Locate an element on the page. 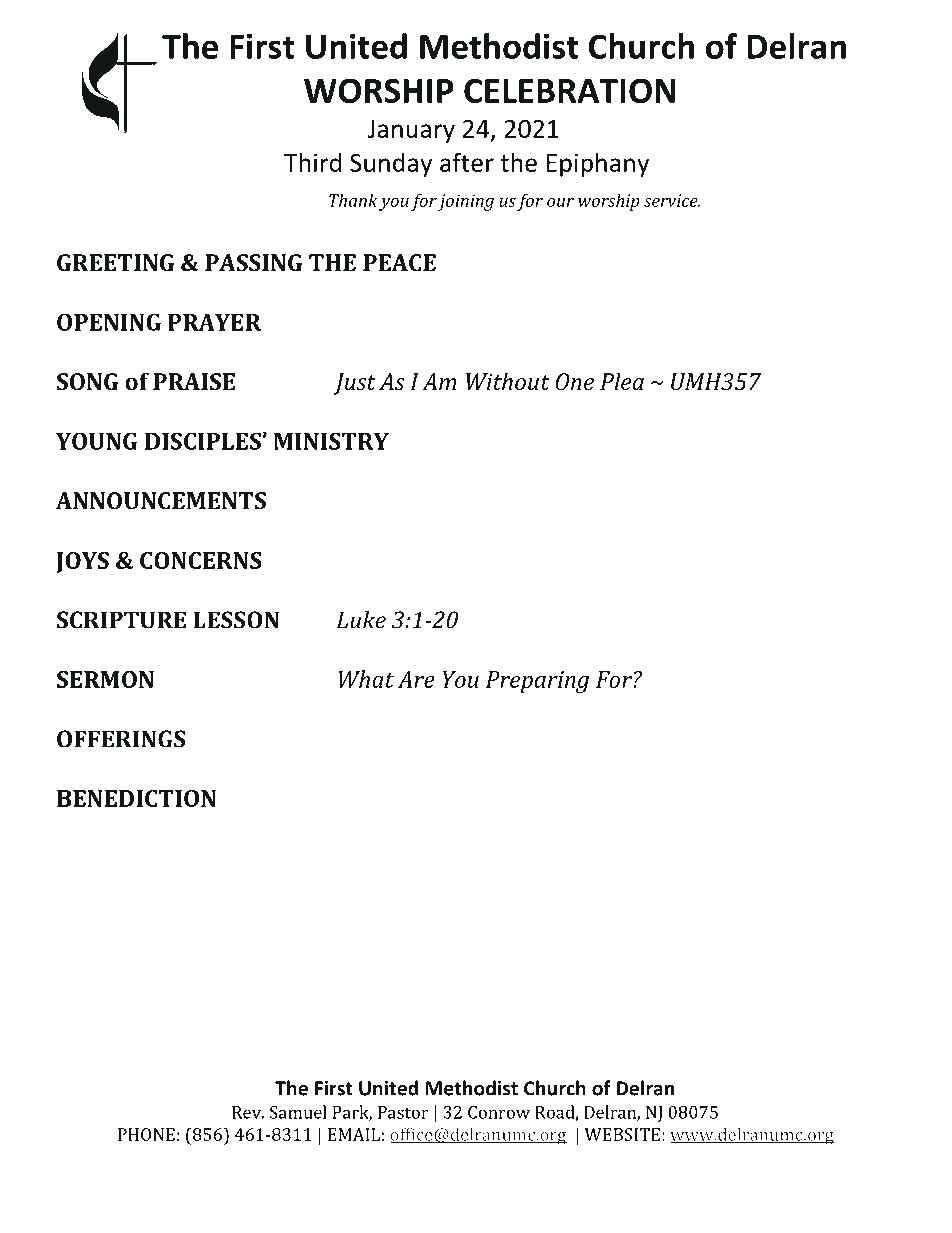  BENEDICTION is located at coordinates (136, 798).
